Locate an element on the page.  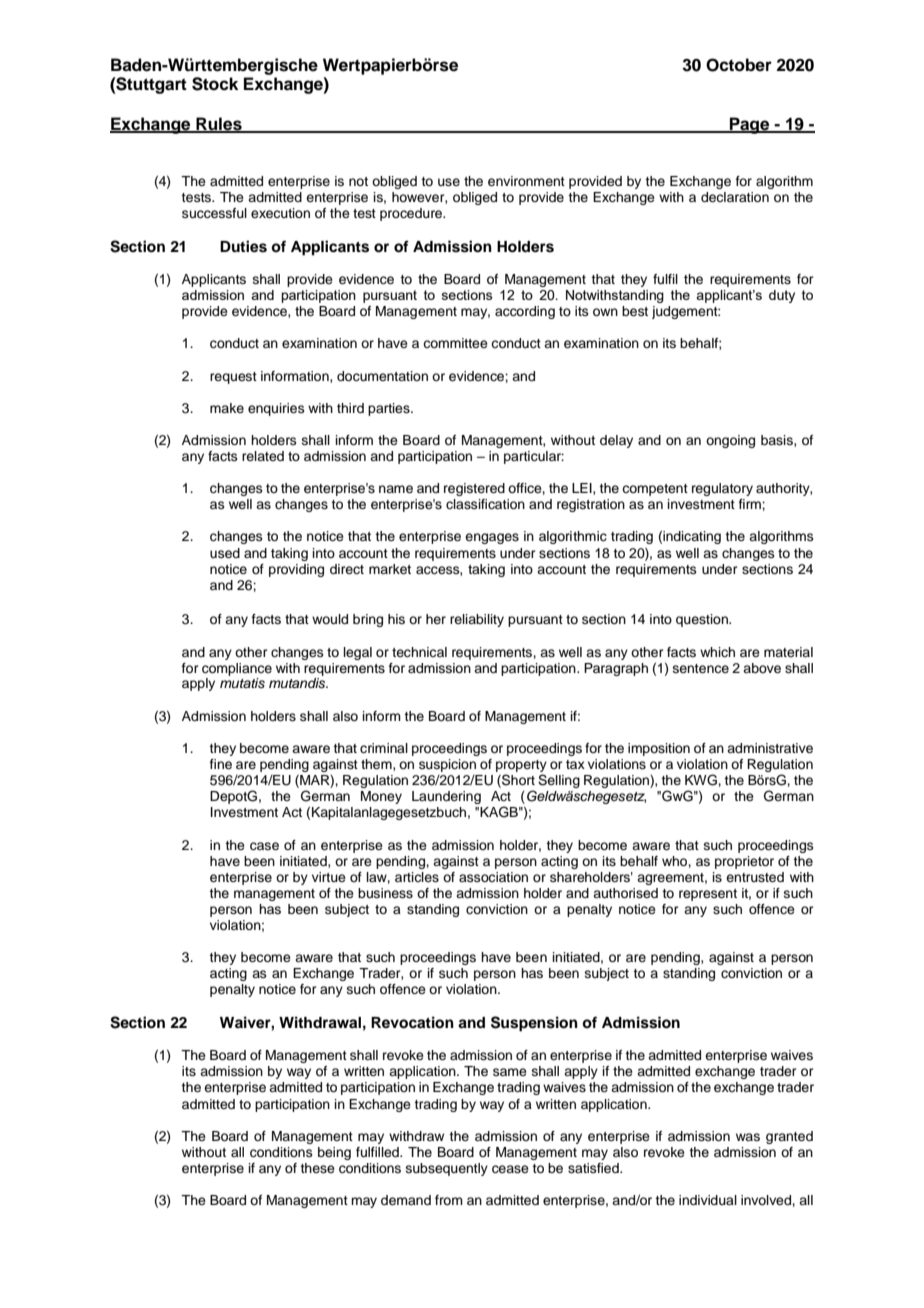
would is located at coordinates (330, 619).
